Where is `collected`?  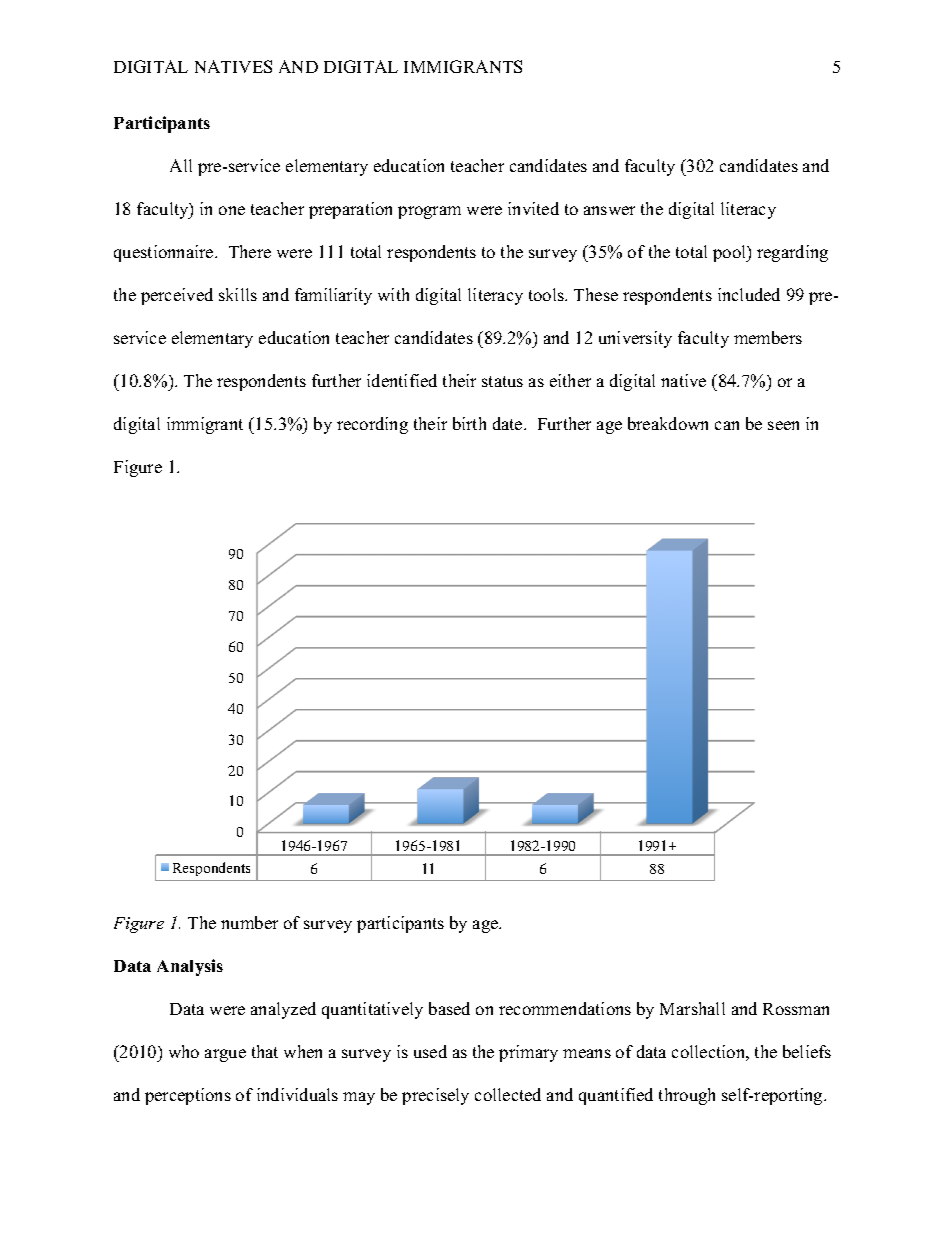
collected is located at coordinates (508, 1094).
